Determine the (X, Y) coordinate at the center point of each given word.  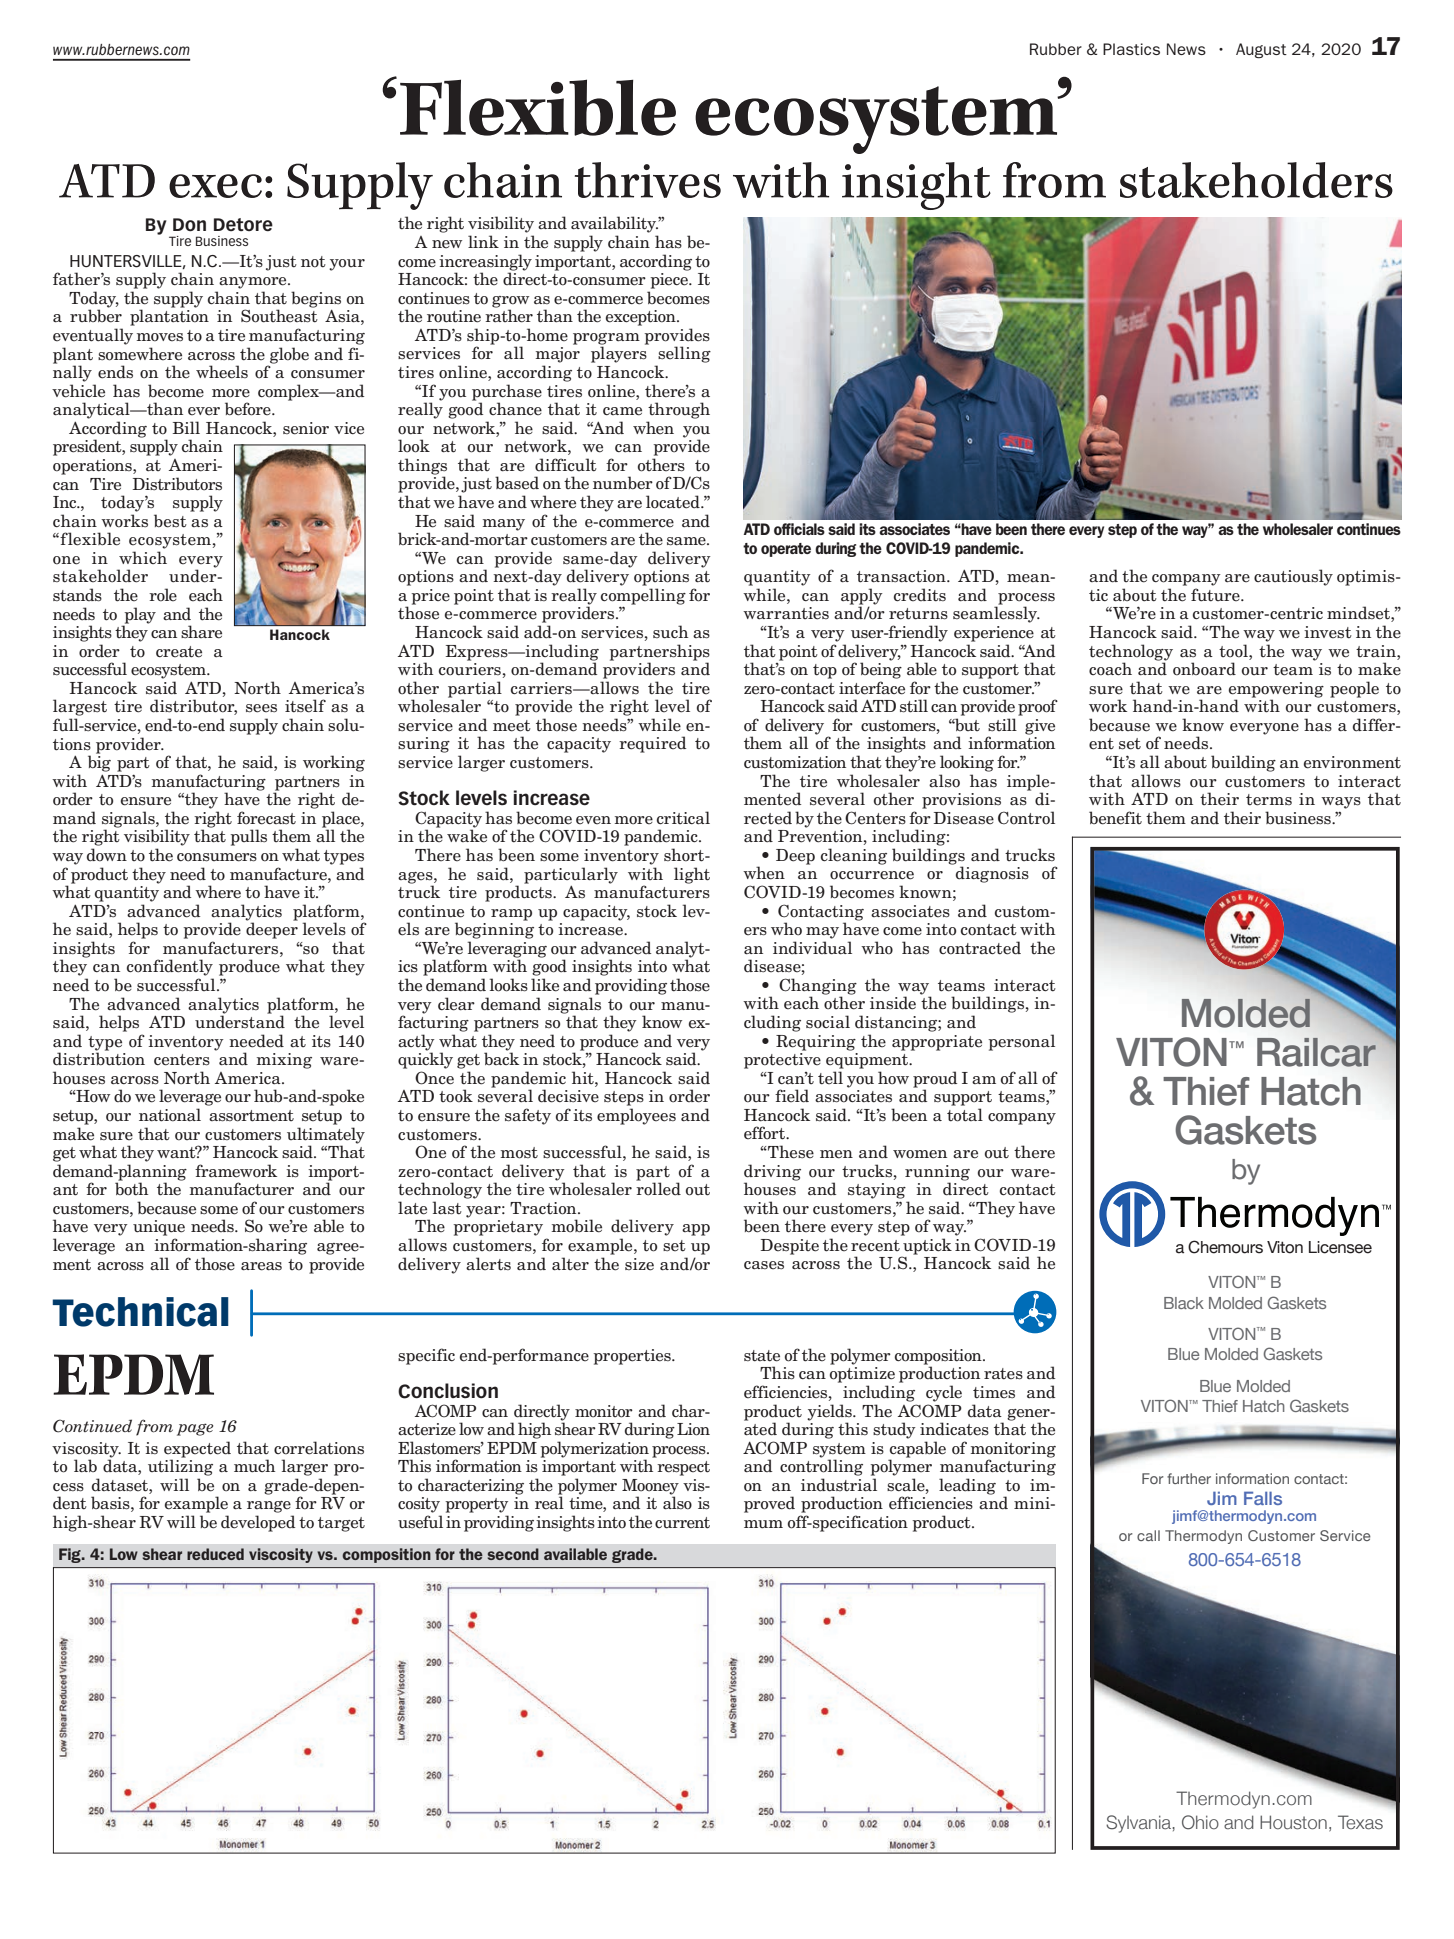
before (249, 409)
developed (258, 1523)
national (170, 1115)
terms (1269, 800)
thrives (648, 180)
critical (683, 818)
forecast (266, 818)
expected (197, 1450)
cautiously (1293, 577)
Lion (693, 1429)
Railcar (1317, 1051)
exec (215, 186)
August (1261, 51)
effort (766, 1133)
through (679, 410)
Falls (1263, 1498)
